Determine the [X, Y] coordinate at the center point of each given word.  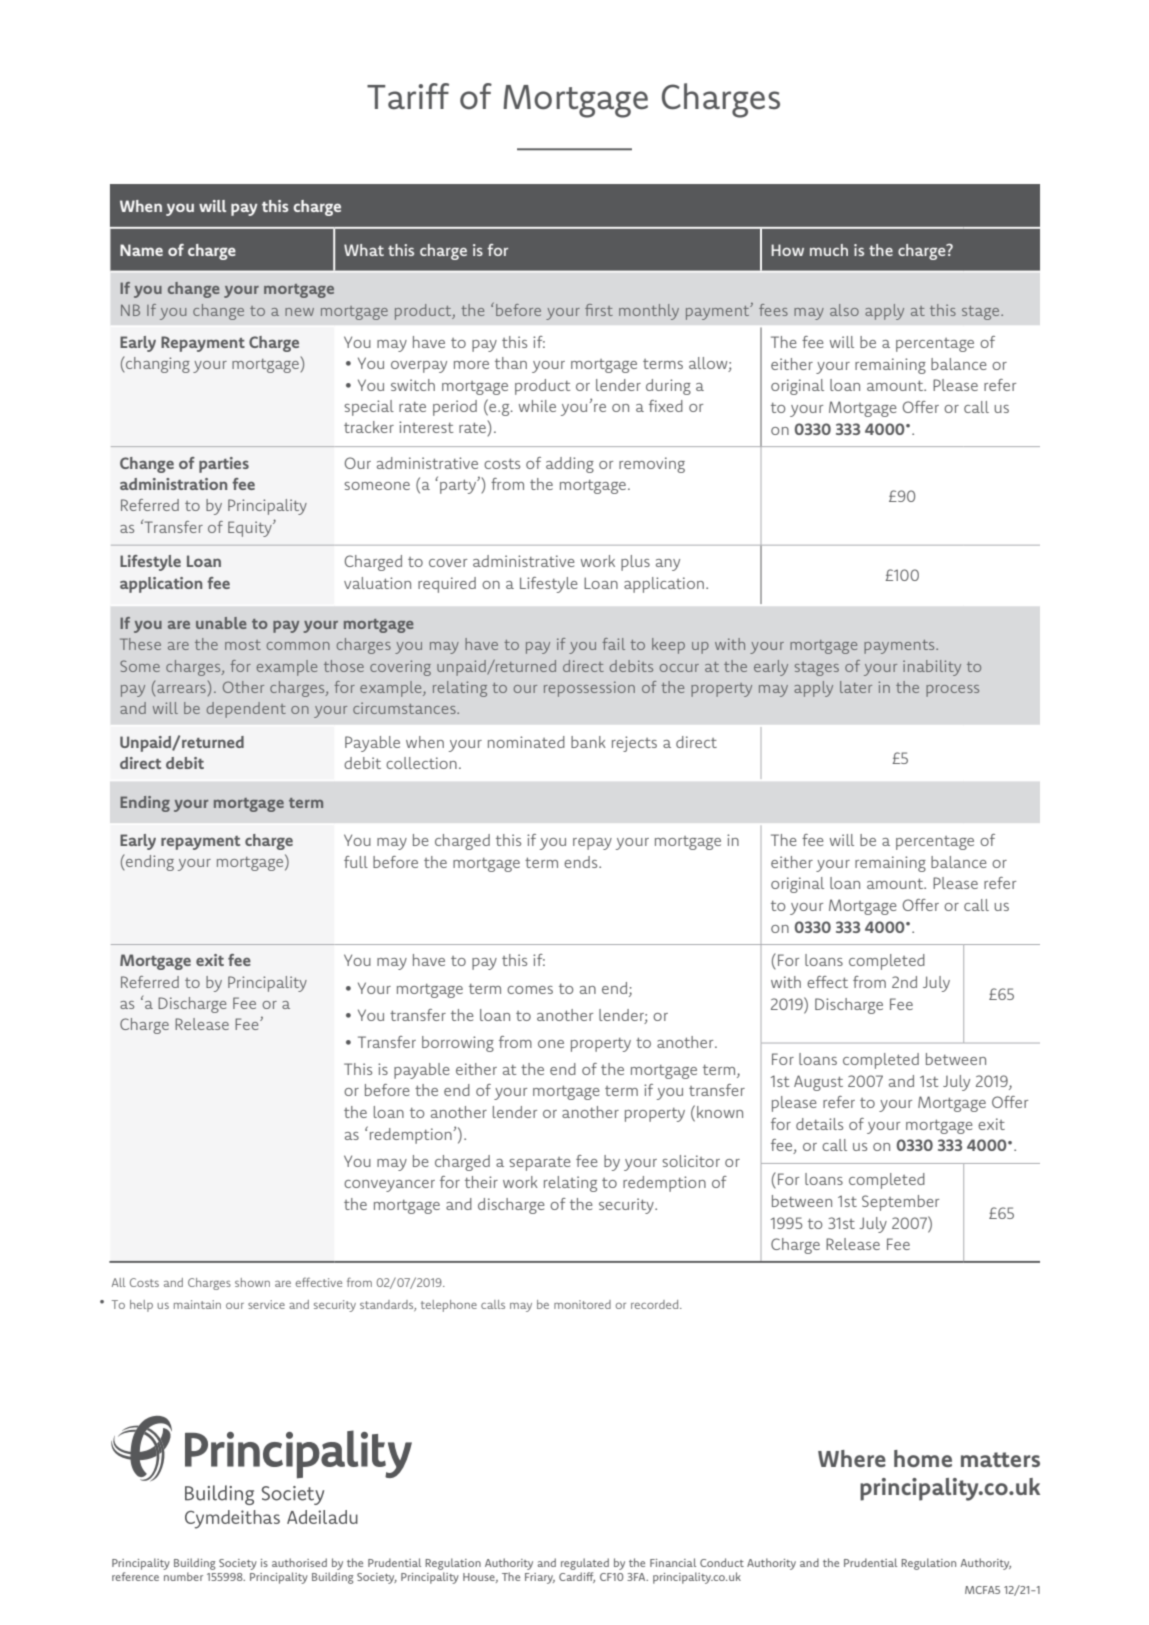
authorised [299, 1562]
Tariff [408, 96]
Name [141, 250]
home [923, 1458]
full [356, 862]
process [952, 691]
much [829, 250]
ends [582, 862]
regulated [585, 1564]
